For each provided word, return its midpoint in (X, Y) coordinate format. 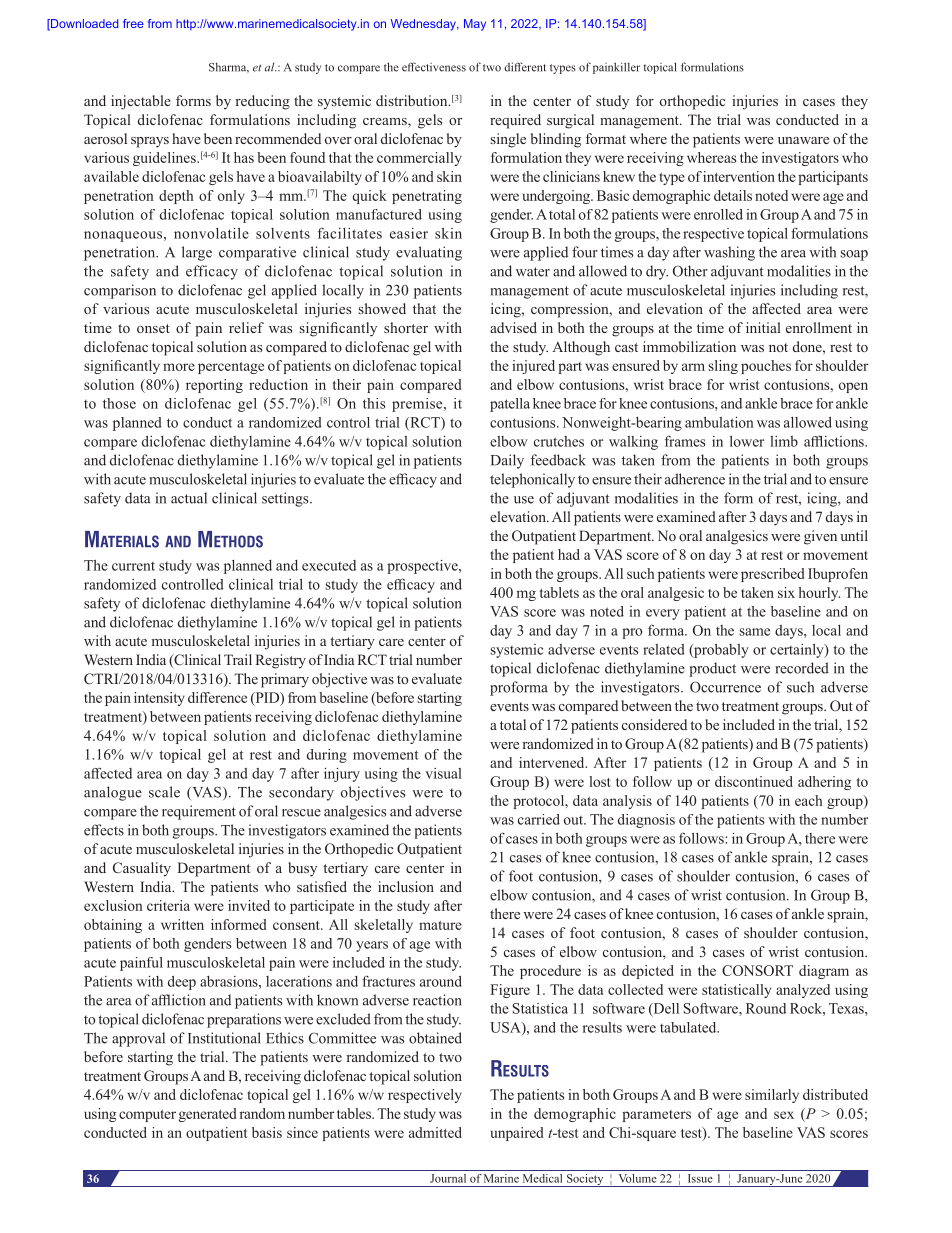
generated (208, 1115)
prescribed (773, 575)
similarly (772, 1096)
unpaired (517, 1134)
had (569, 554)
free (133, 23)
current (133, 566)
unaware (803, 140)
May (475, 25)
